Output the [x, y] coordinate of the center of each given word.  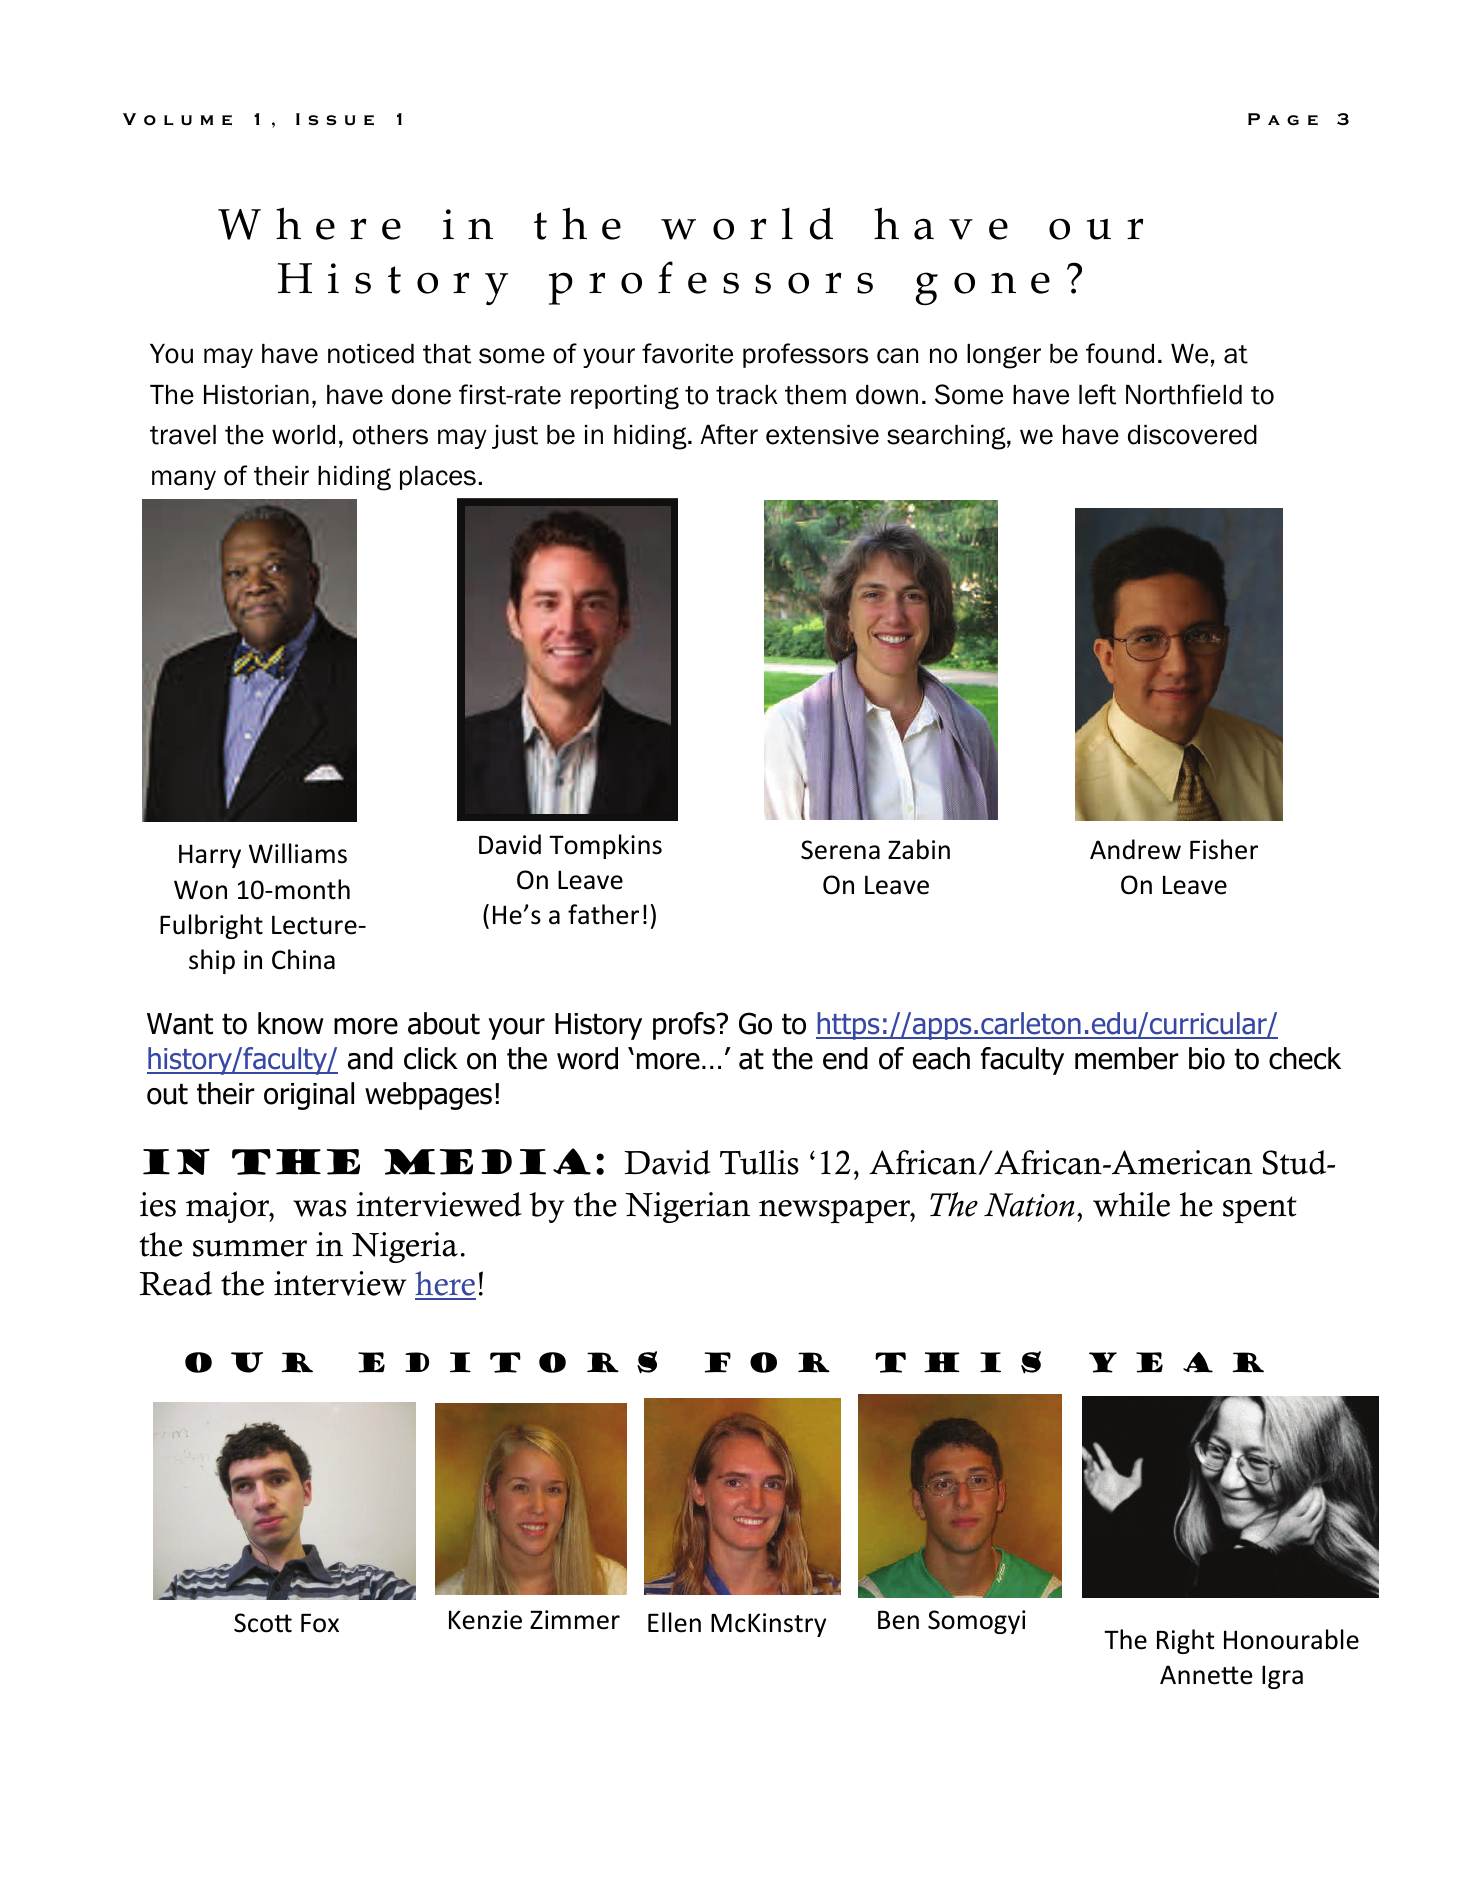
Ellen [674, 1622]
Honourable [1291, 1639]
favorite [687, 353]
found [1120, 353]
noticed [371, 354]
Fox [320, 1623]
